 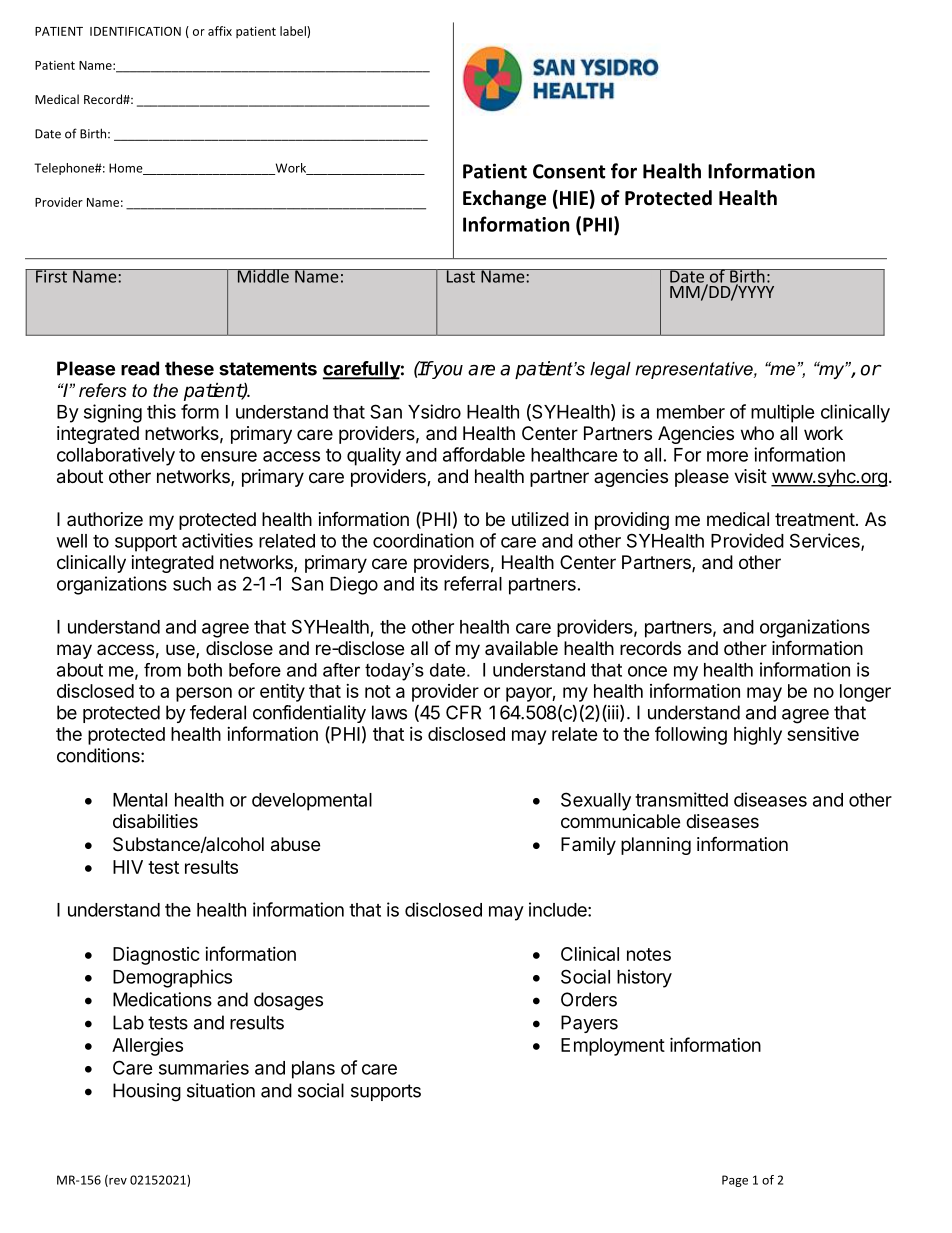 What do you see at coordinates (294, 32) in the image?
I see `label` at bounding box center [294, 32].
